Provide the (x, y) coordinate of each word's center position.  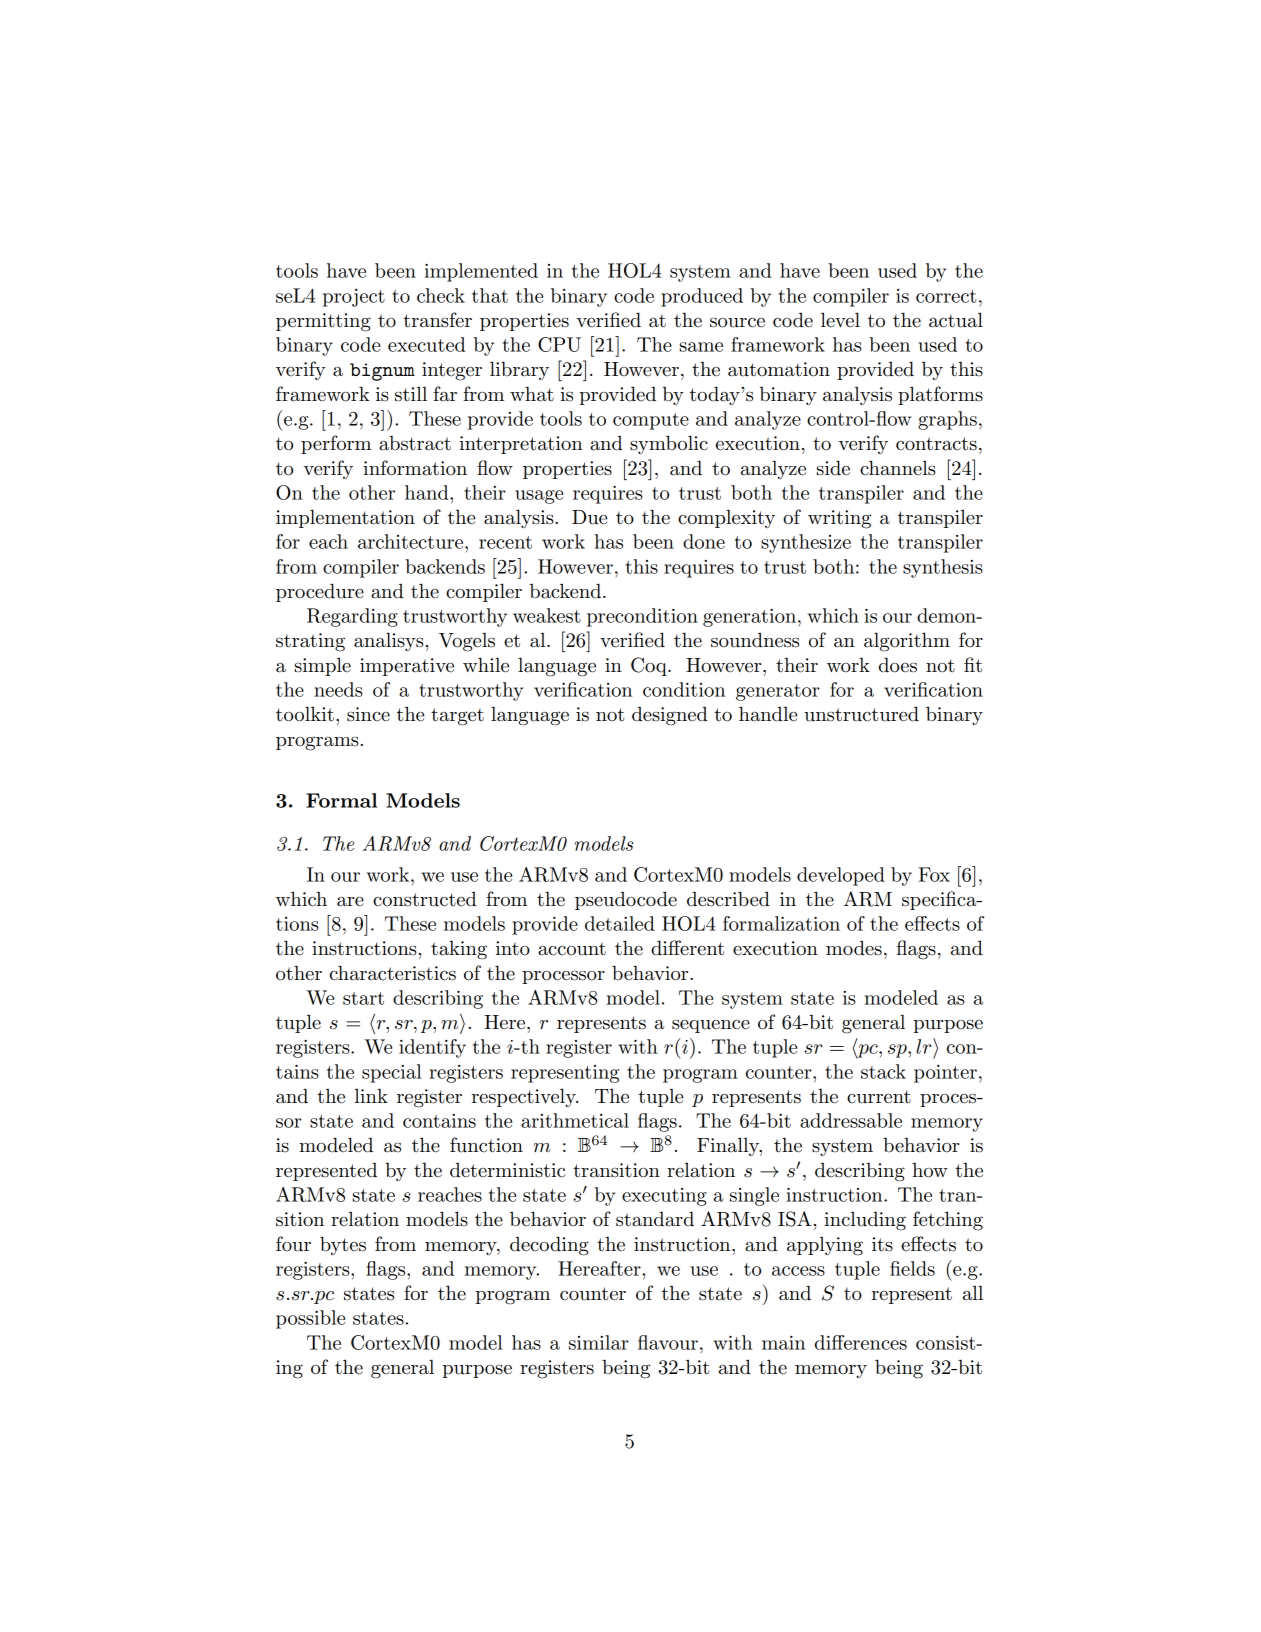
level (840, 320)
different (687, 948)
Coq (650, 666)
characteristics (393, 973)
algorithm (907, 642)
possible (310, 1319)
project (354, 298)
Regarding (352, 617)
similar (599, 1342)
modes (854, 948)
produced (702, 297)
